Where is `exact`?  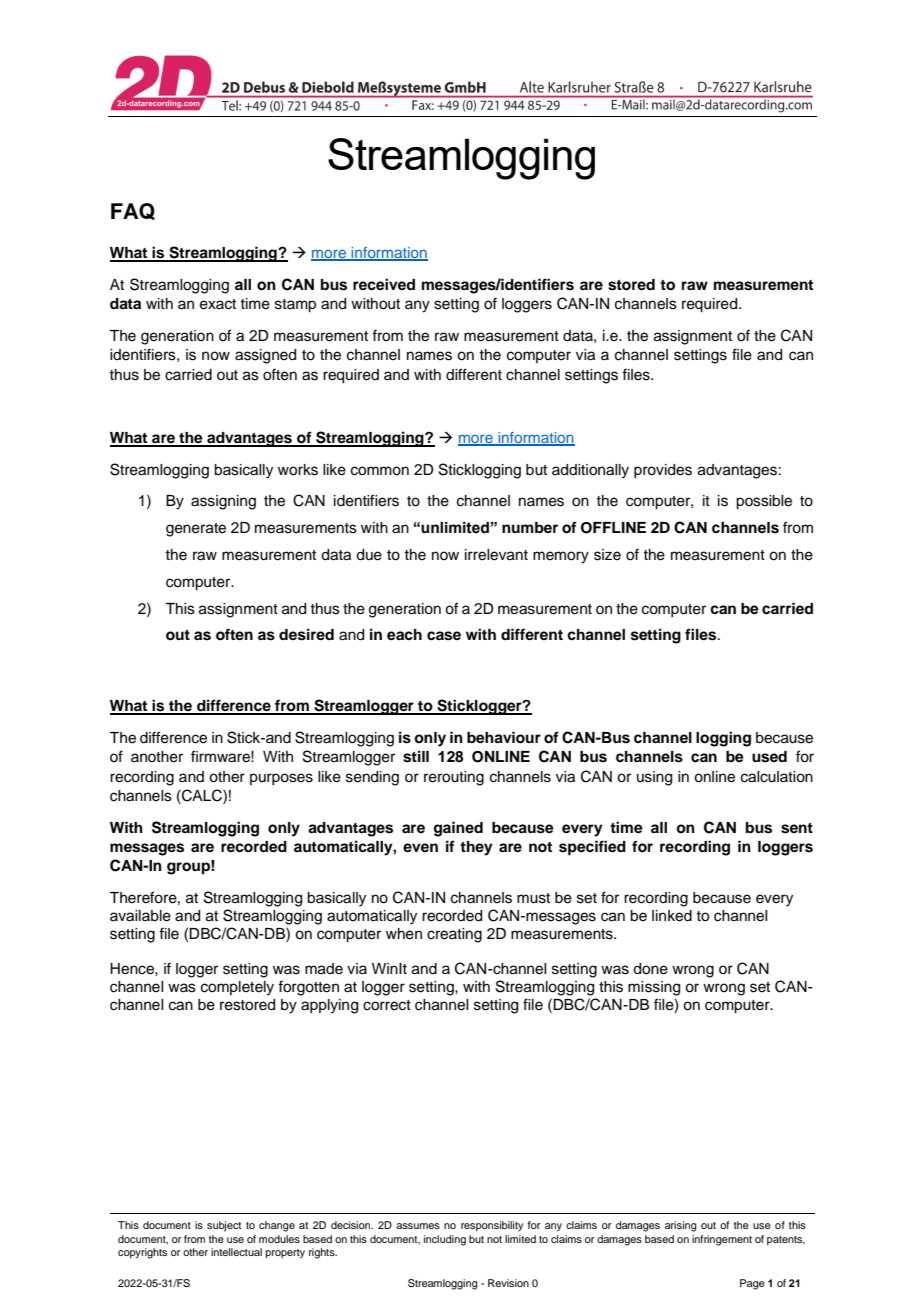 exact is located at coordinates (218, 304).
